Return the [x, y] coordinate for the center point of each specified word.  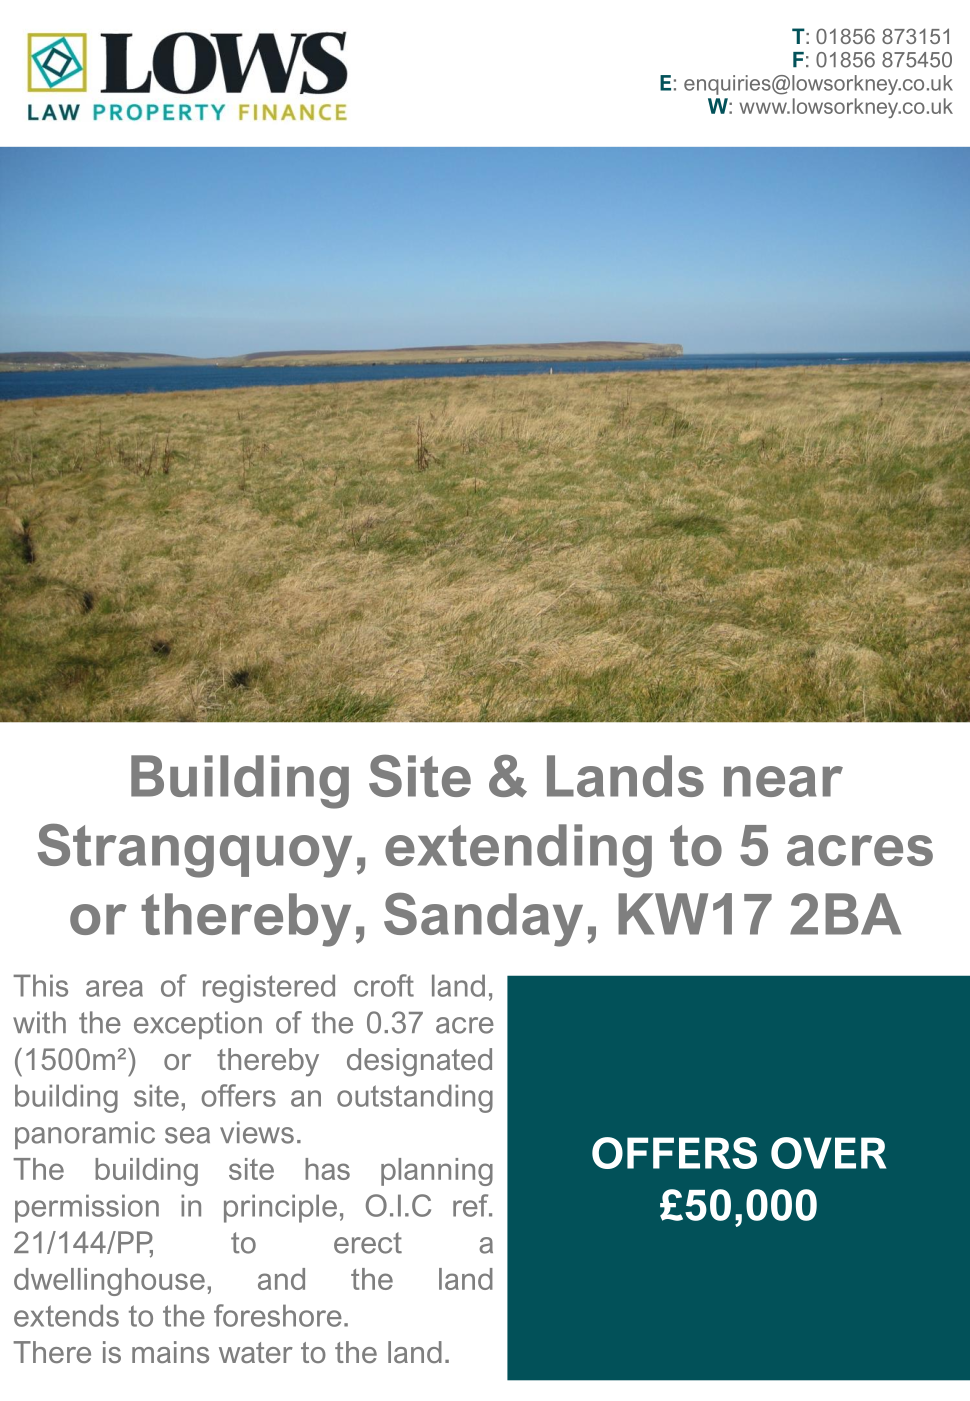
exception [198, 1025]
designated [419, 1062]
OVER [829, 1153]
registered [269, 988]
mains [170, 1352]
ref [472, 1205]
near [783, 781]
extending [518, 851]
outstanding [415, 1098]
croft [384, 985]
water [256, 1352]
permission [87, 1208]
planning [437, 1172]
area [114, 988]
